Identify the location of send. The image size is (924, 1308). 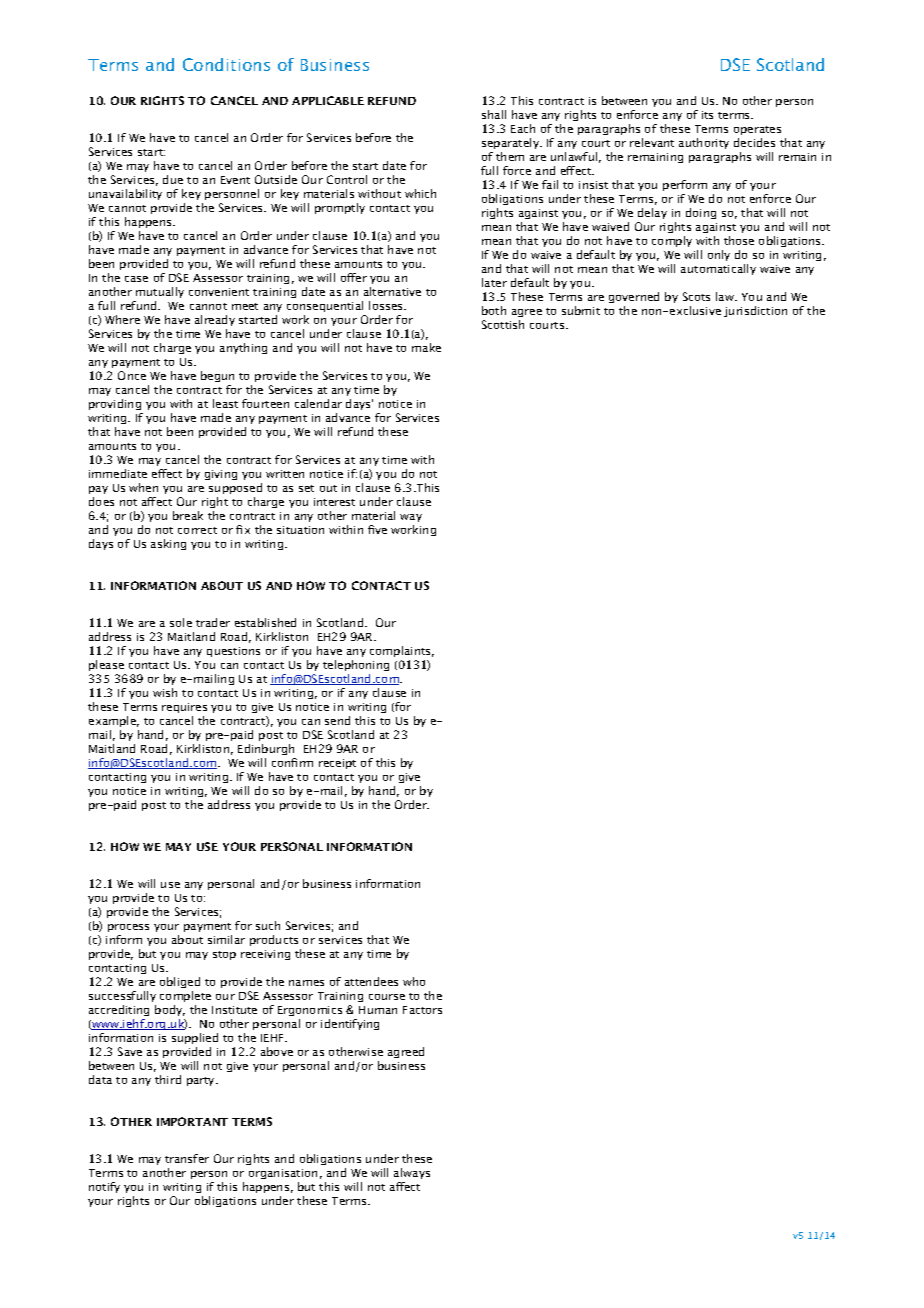
(337, 720).
